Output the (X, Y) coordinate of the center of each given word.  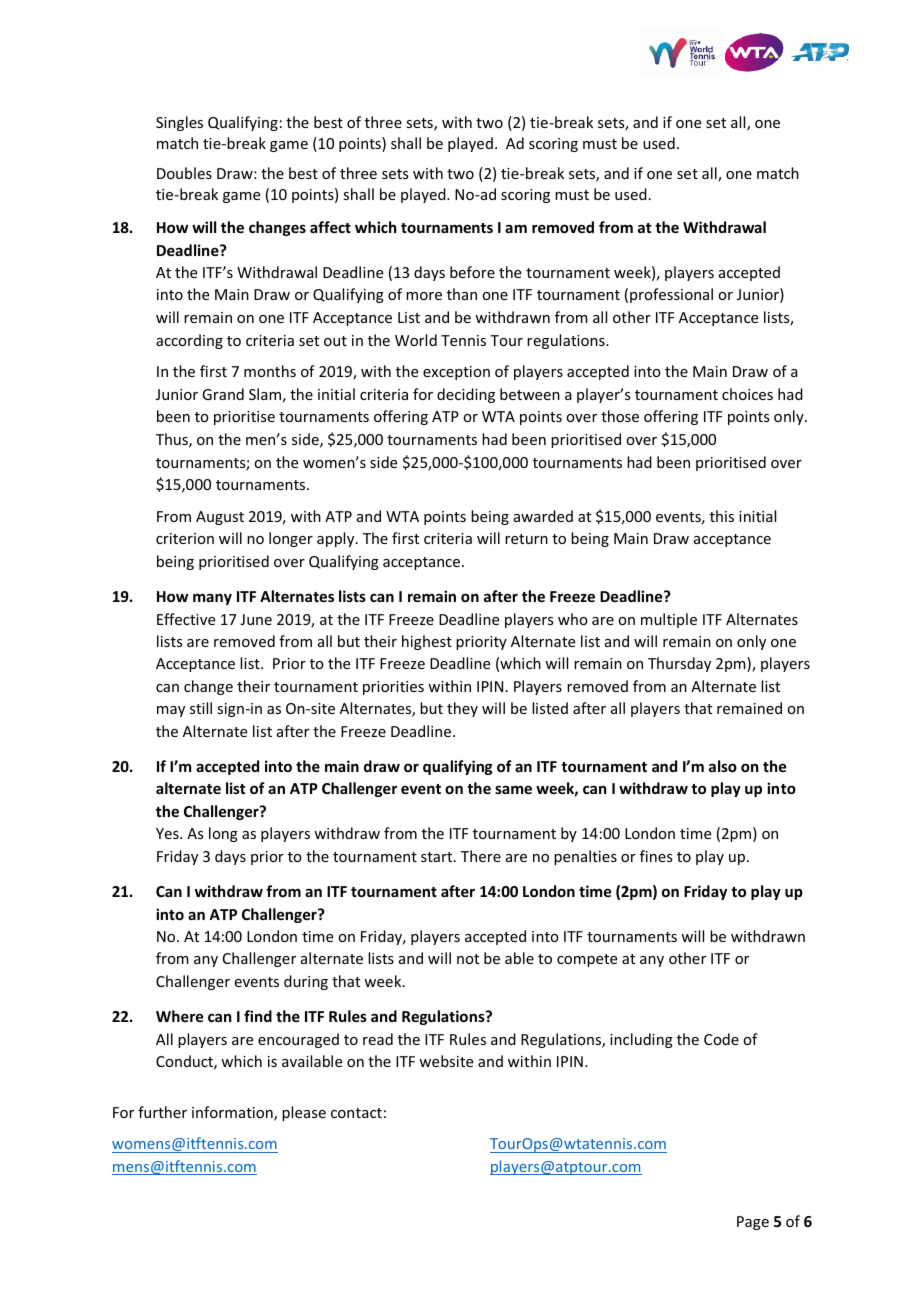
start (438, 857)
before (472, 272)
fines (656, 856)
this (722, 516)
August (220, 518)
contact (356, 1113)
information (233, 1113)
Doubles (184, 173)
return (526, 539)
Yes (168, 833)
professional (671, 295)
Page (753, 1223)
